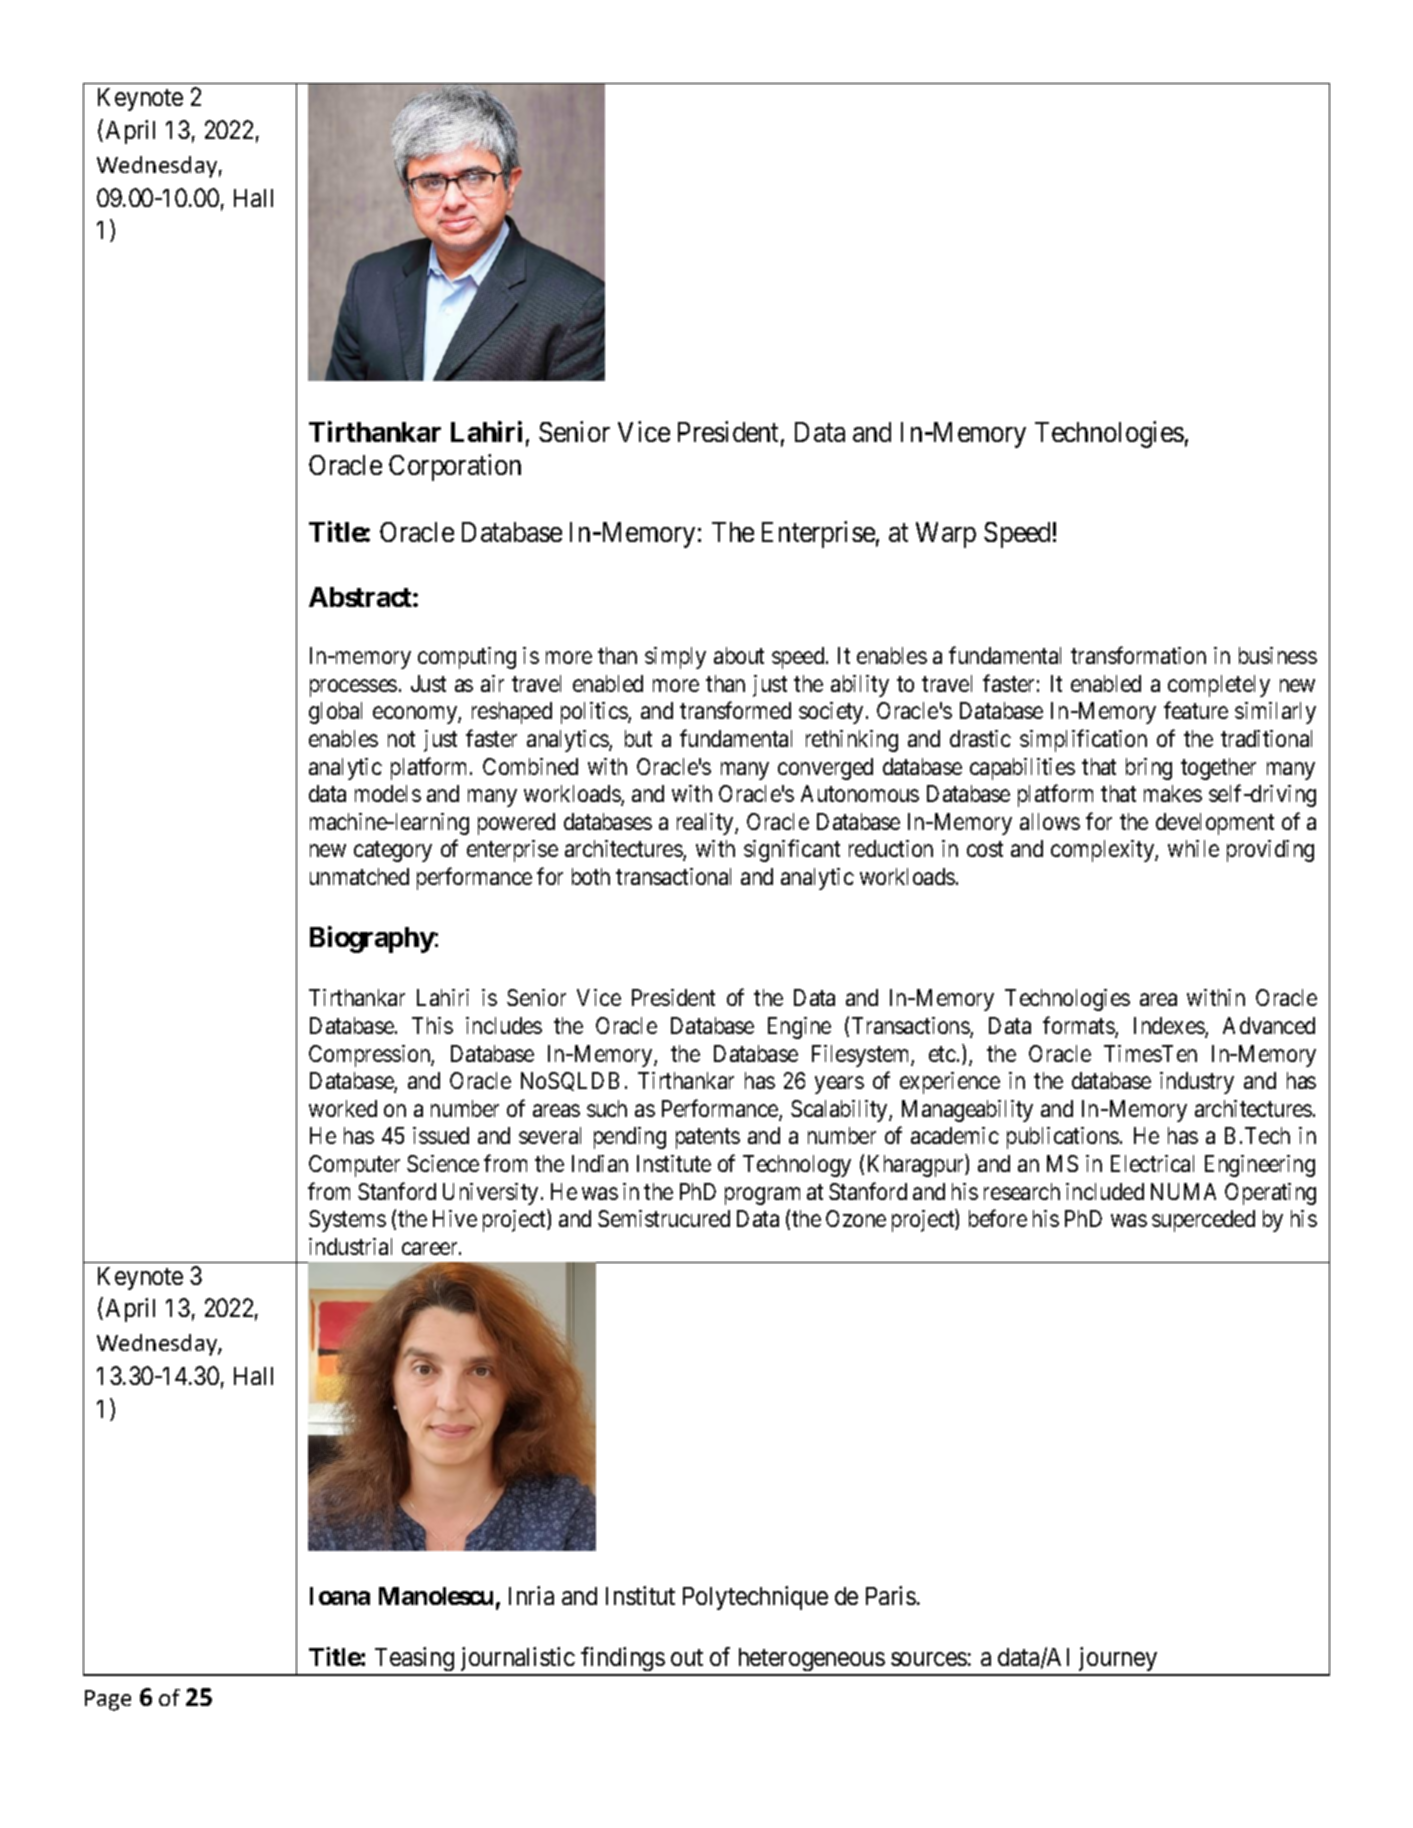 This page has width=1413, height=1828. I want to click on transformation, so click(1138, 655).
